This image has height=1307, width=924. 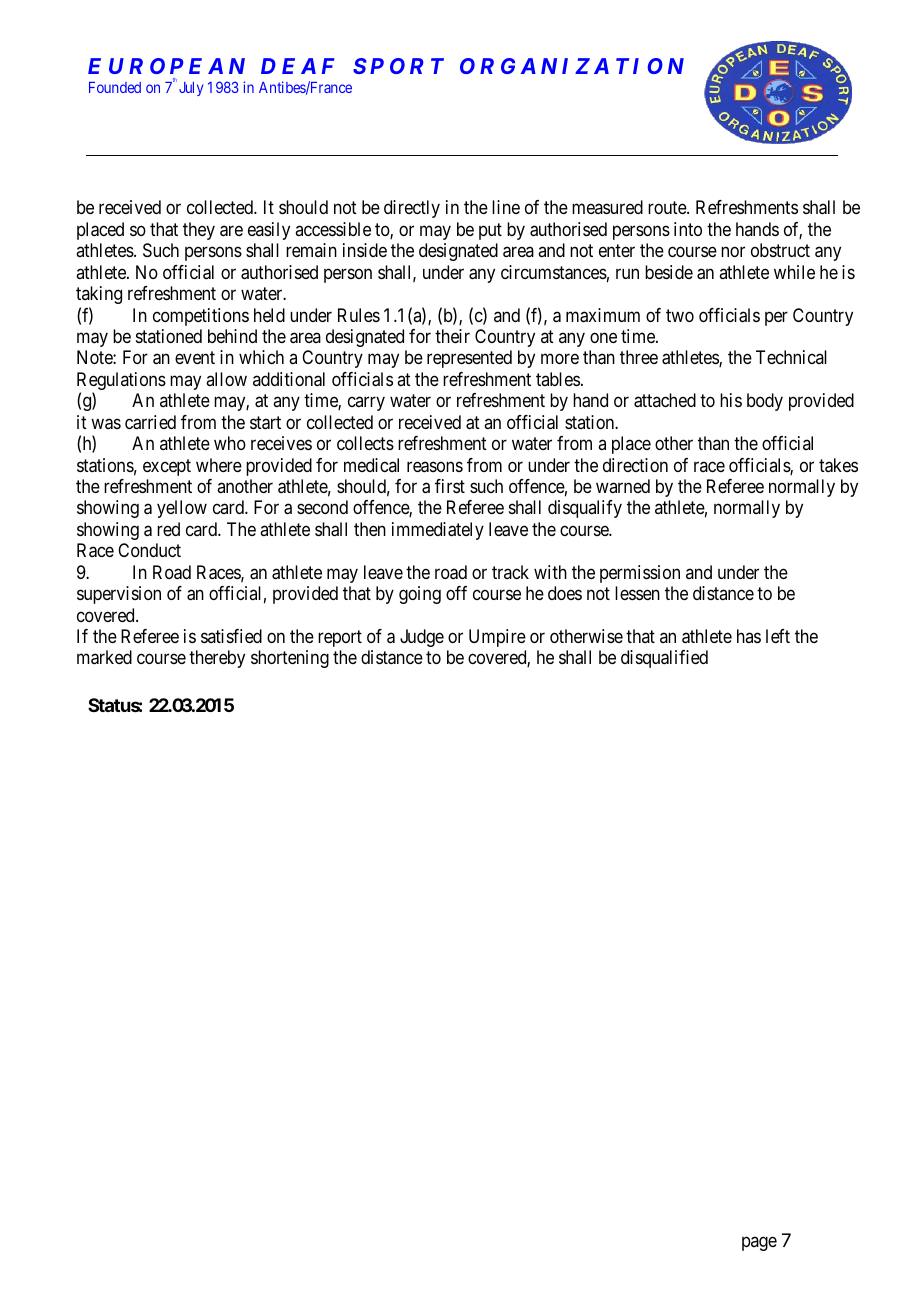 What do you see at coordinates (497, 638) in the image?
I see `Umpire` at bounding box center [497, 638].
